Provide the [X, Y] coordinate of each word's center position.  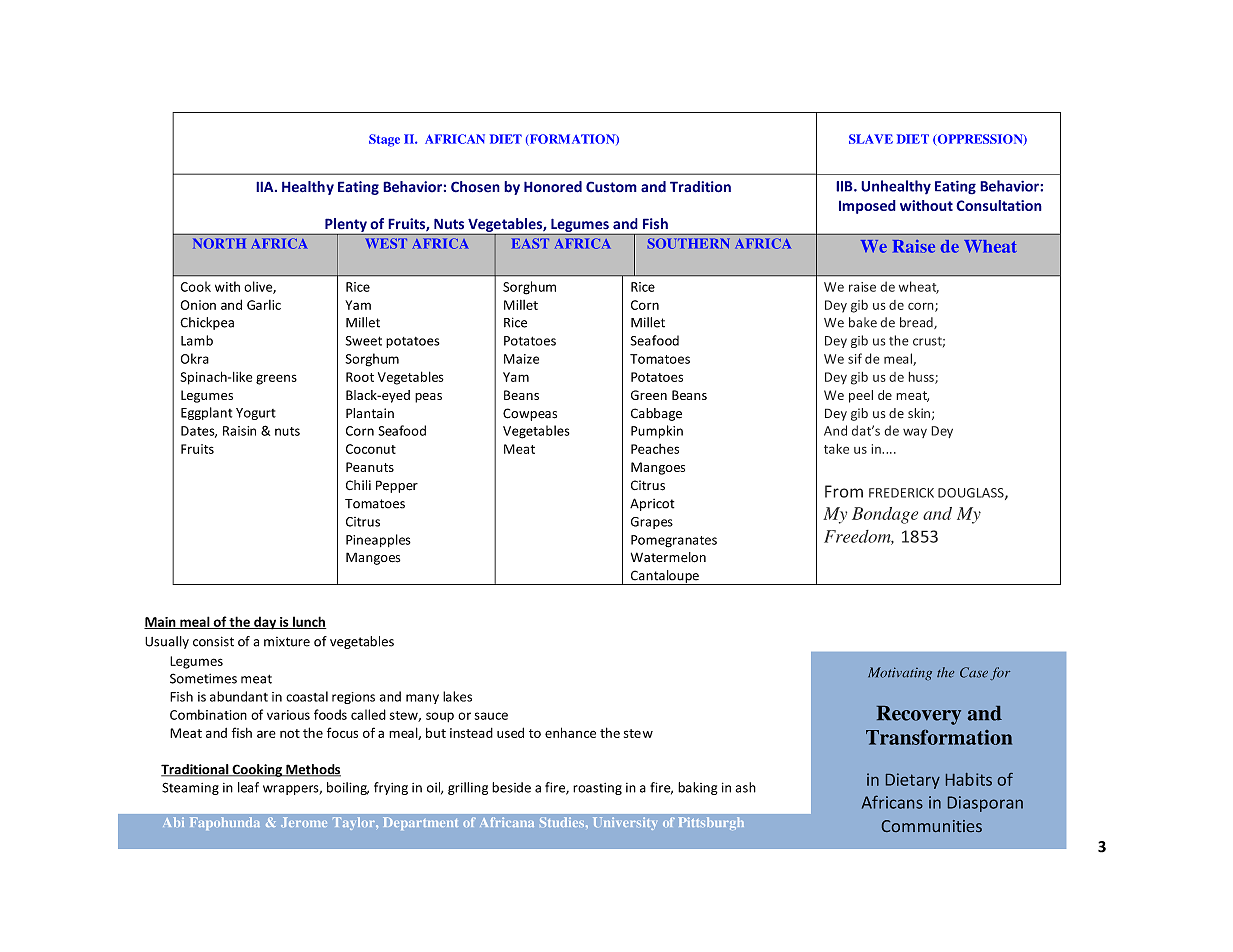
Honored [553, 187]
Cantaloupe [664, 577]
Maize [521, 359]
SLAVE [871, 139]
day [265, 623]
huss [922, 377]
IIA [266, 186]
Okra [195, 358]
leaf [248, 787]
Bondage [885, 515]
